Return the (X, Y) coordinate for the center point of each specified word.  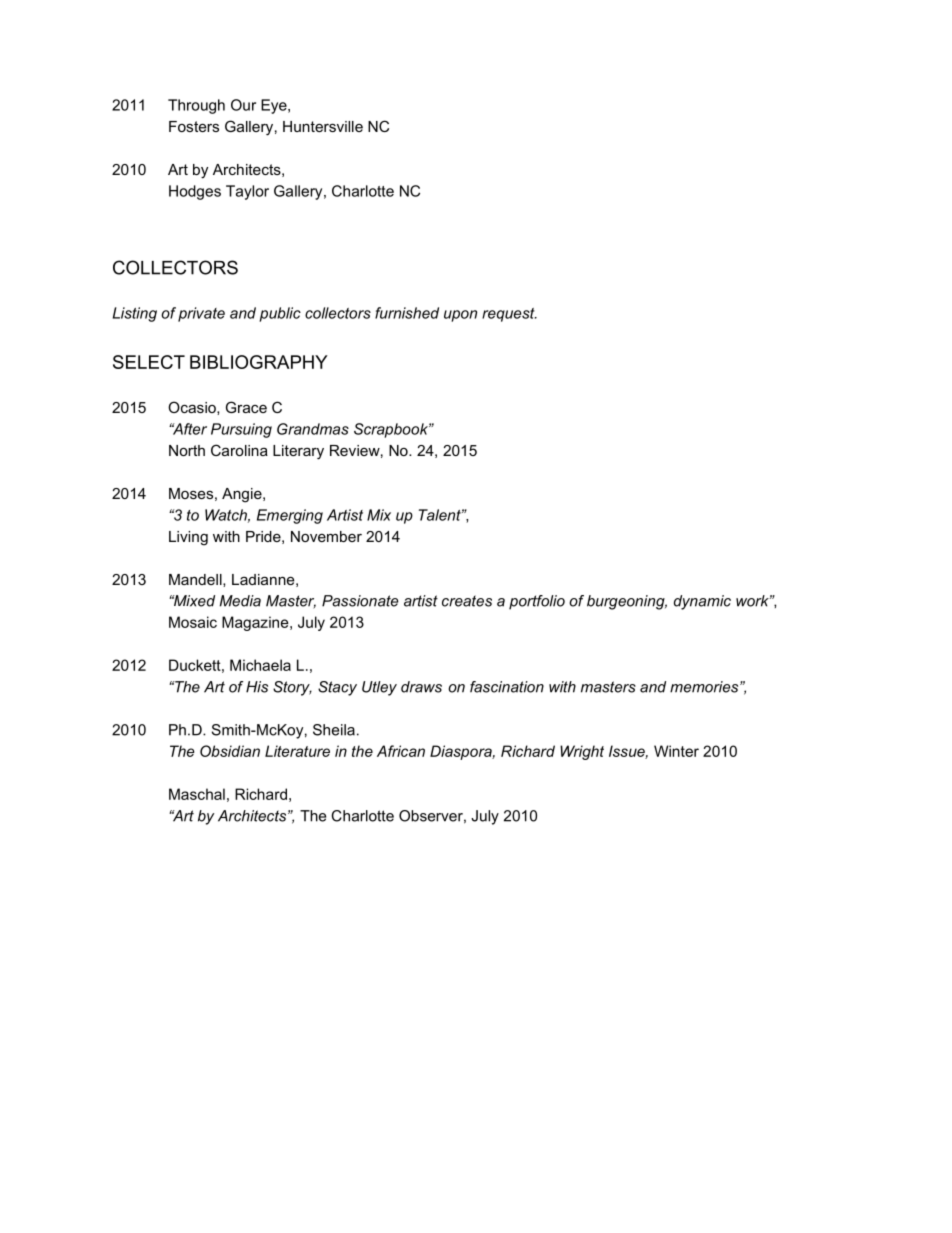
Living (188, 538)
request (509, 315)
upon (460, 316)
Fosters (194, 126)
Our (243, 105)
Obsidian (230, 751)
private (201, 314)
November (326, 536)
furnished (407, 313)
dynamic (702, 602)
